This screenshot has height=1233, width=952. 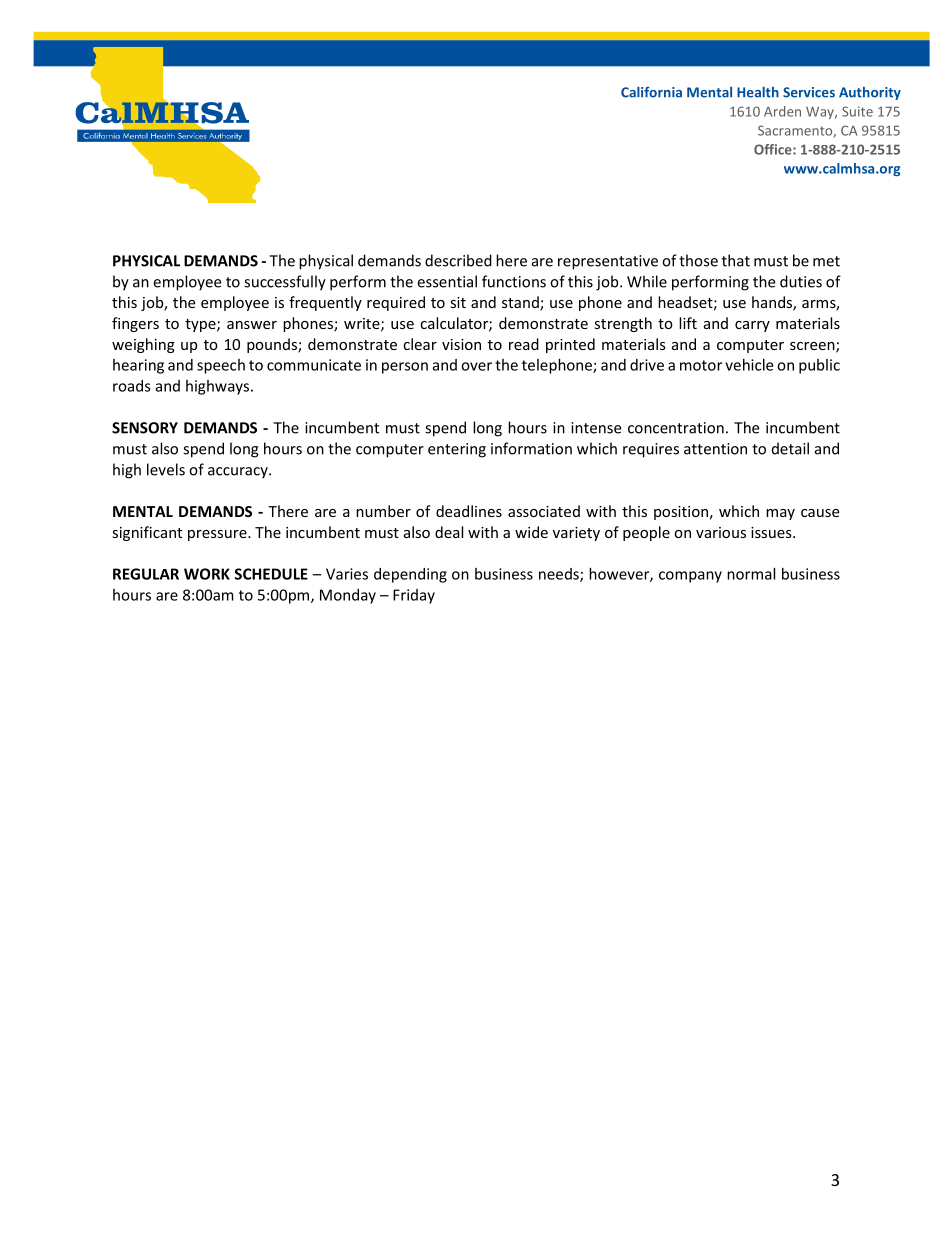 I want to click on detail, so click(x=790, y=448).
